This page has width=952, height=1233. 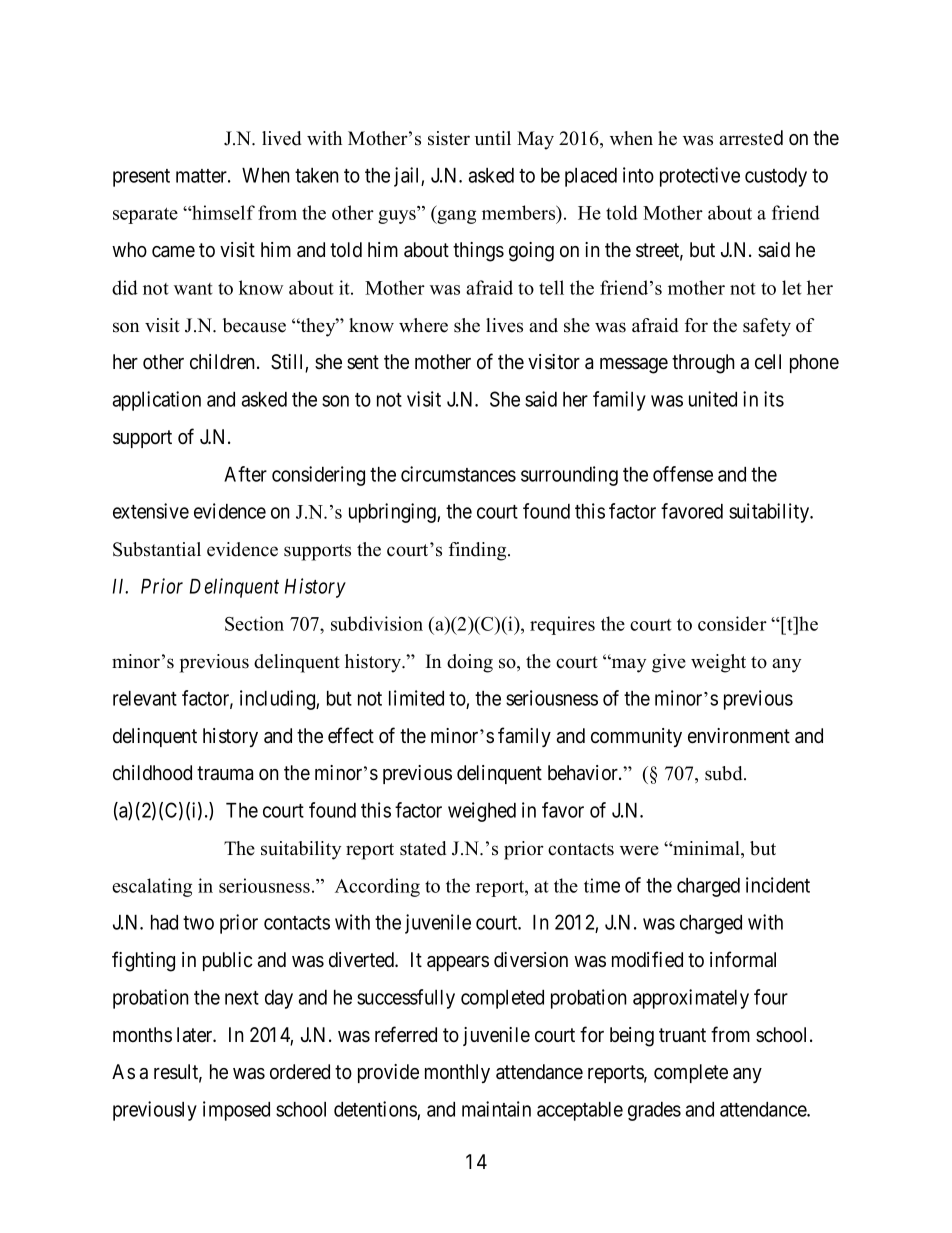 What do you see at coordinates (281, 138) in the page?
I see `lived` at bounding box center [281, 138].
